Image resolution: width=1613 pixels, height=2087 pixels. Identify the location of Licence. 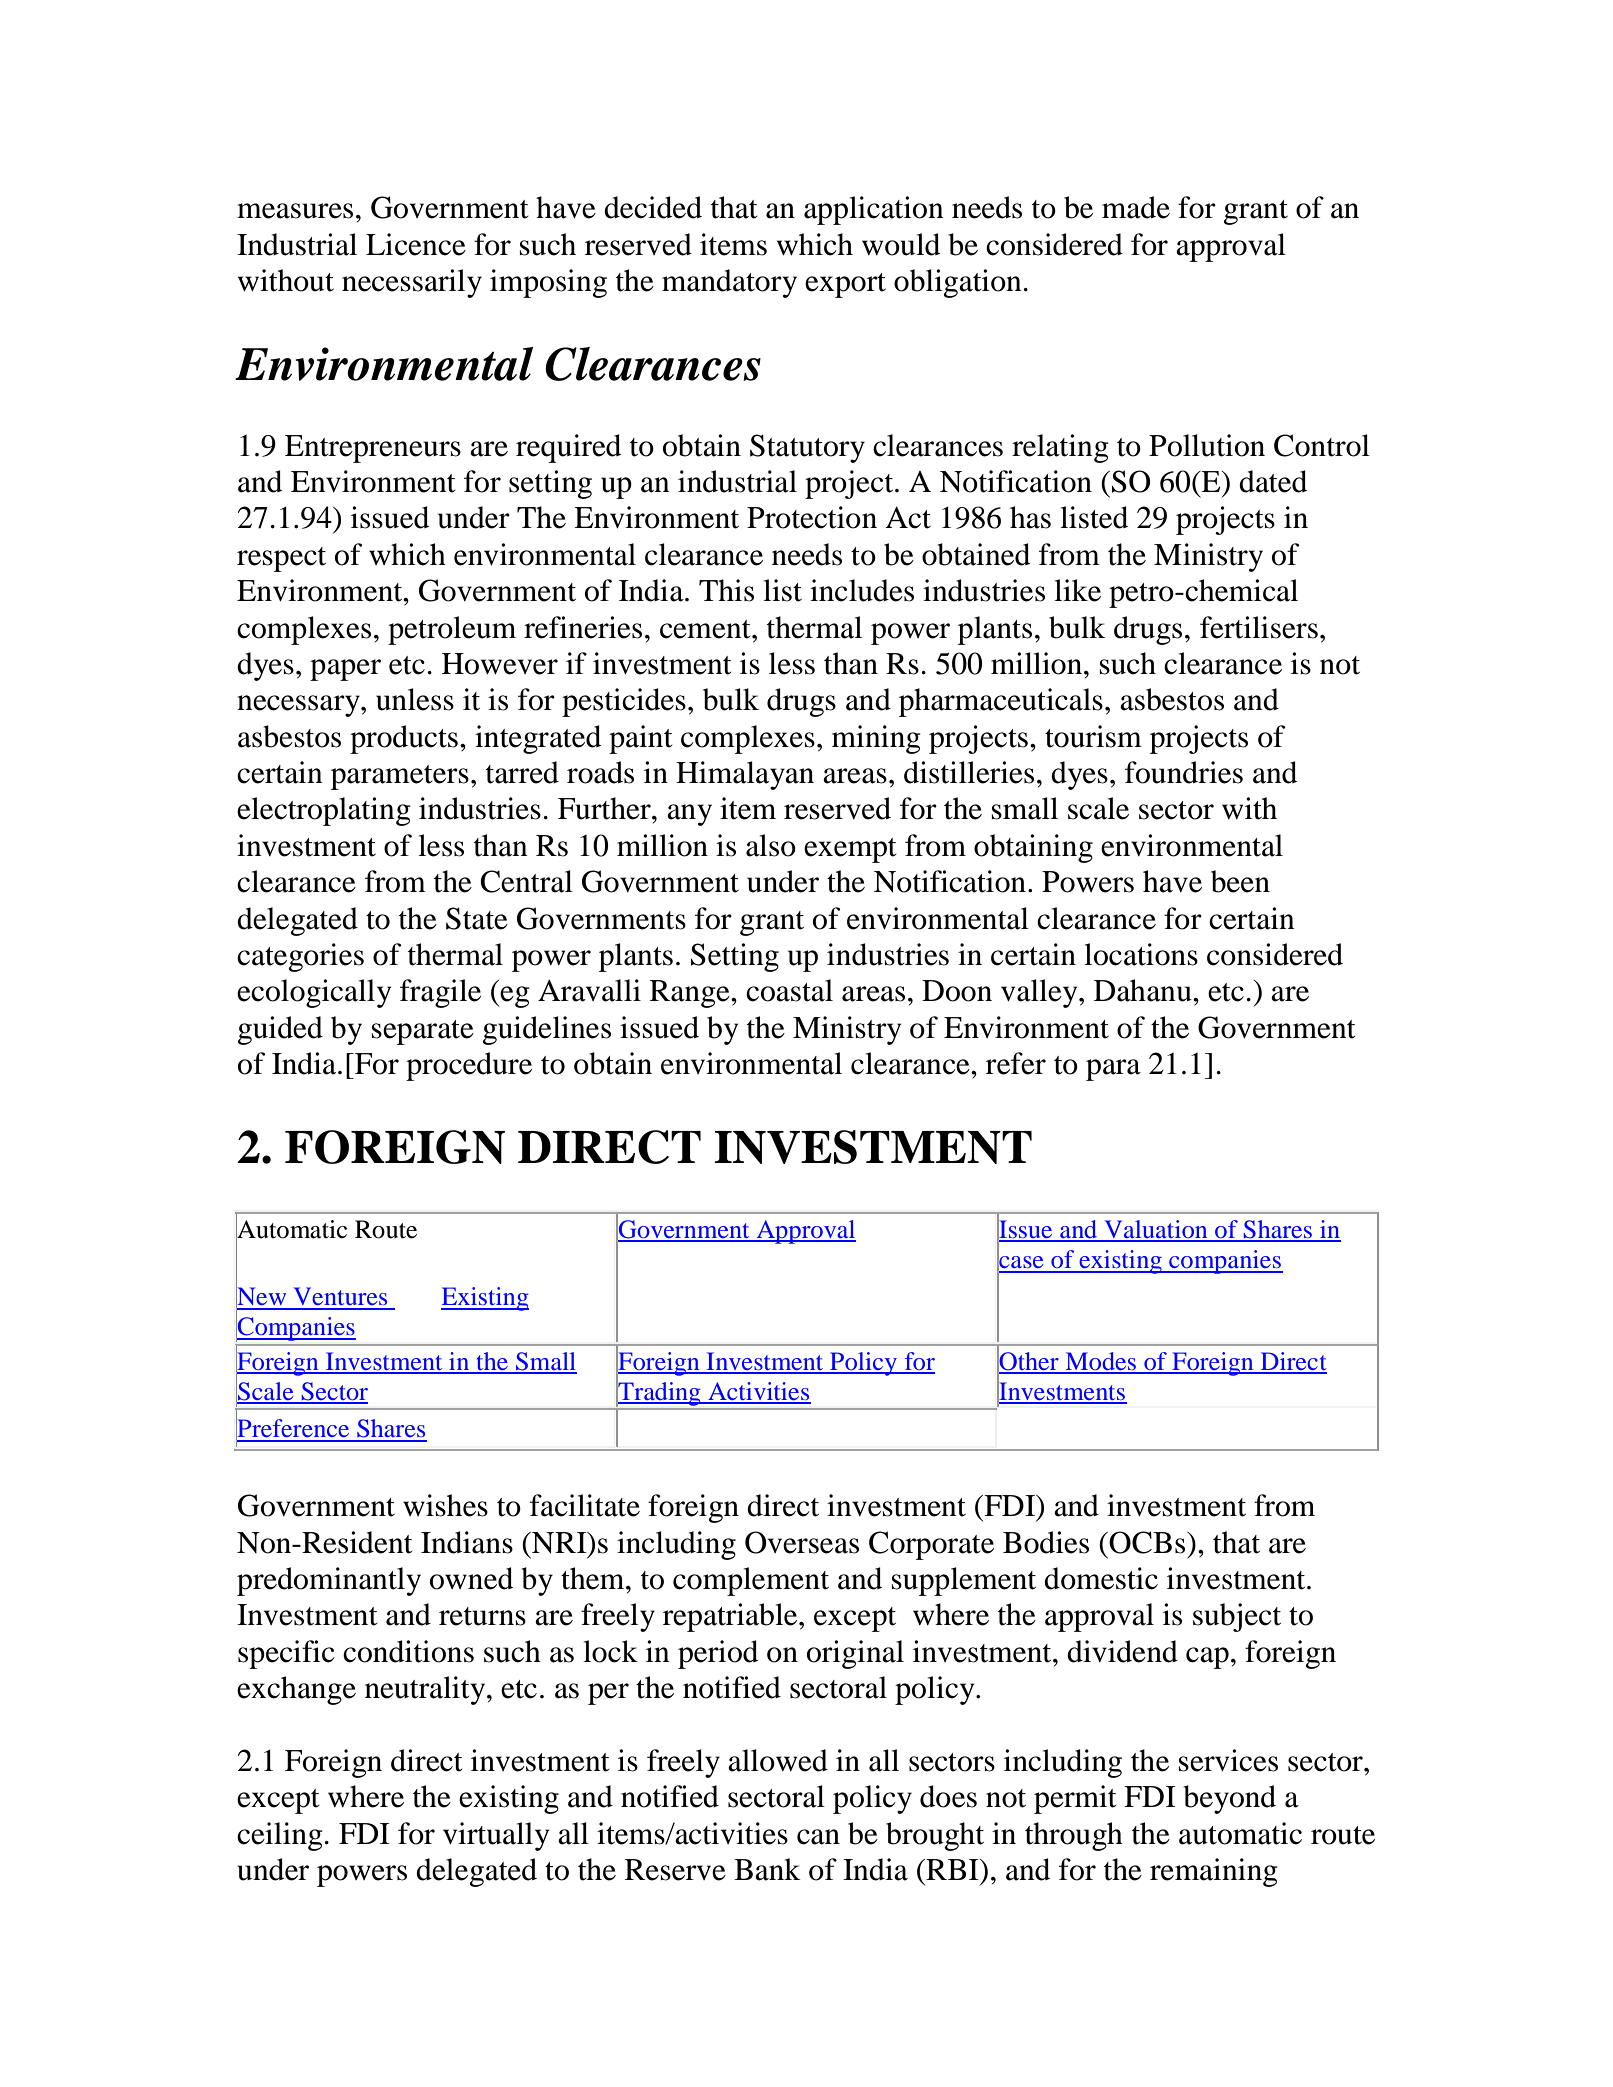
(416, 244).
